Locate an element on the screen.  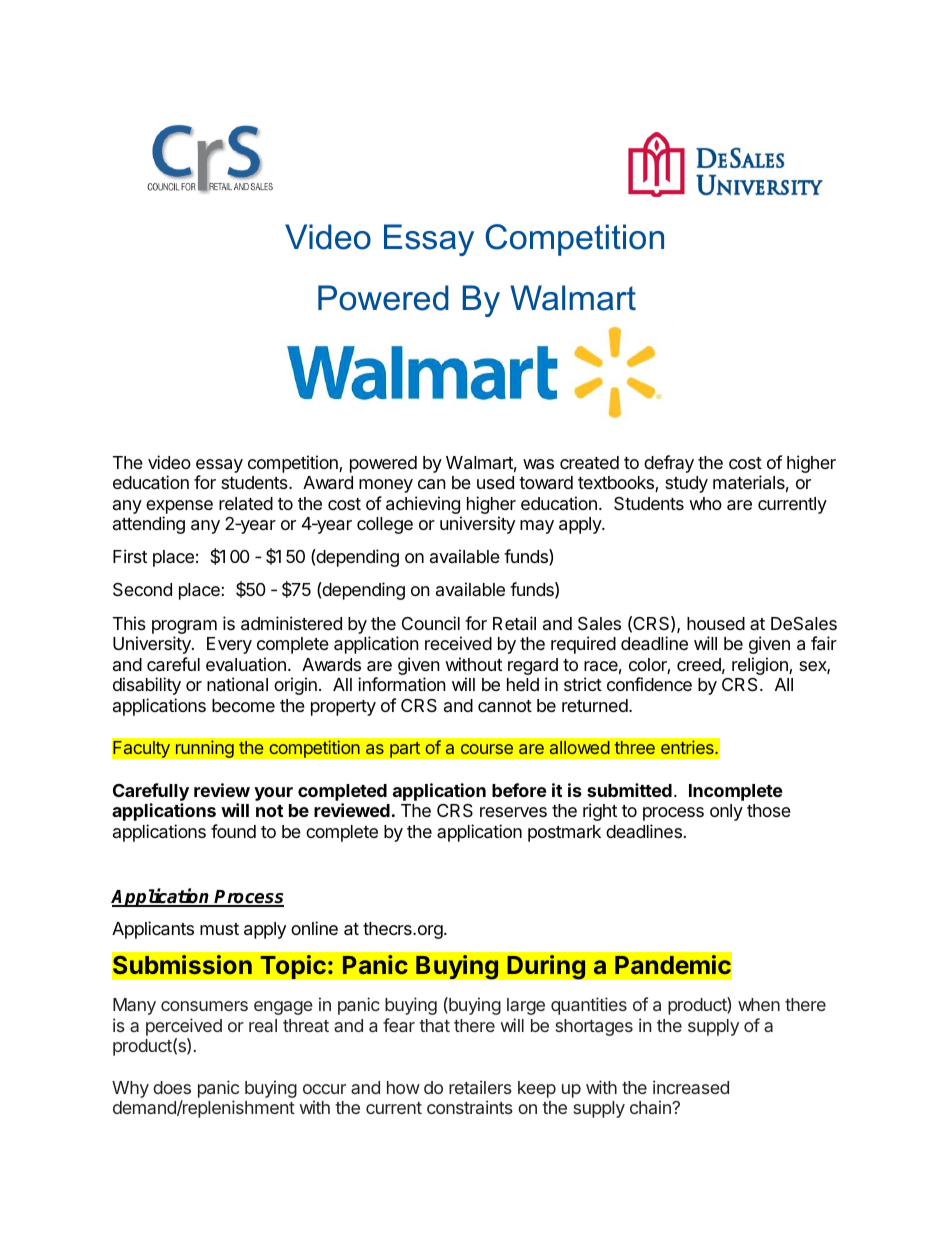
only is located at coordinates (726, 812).
